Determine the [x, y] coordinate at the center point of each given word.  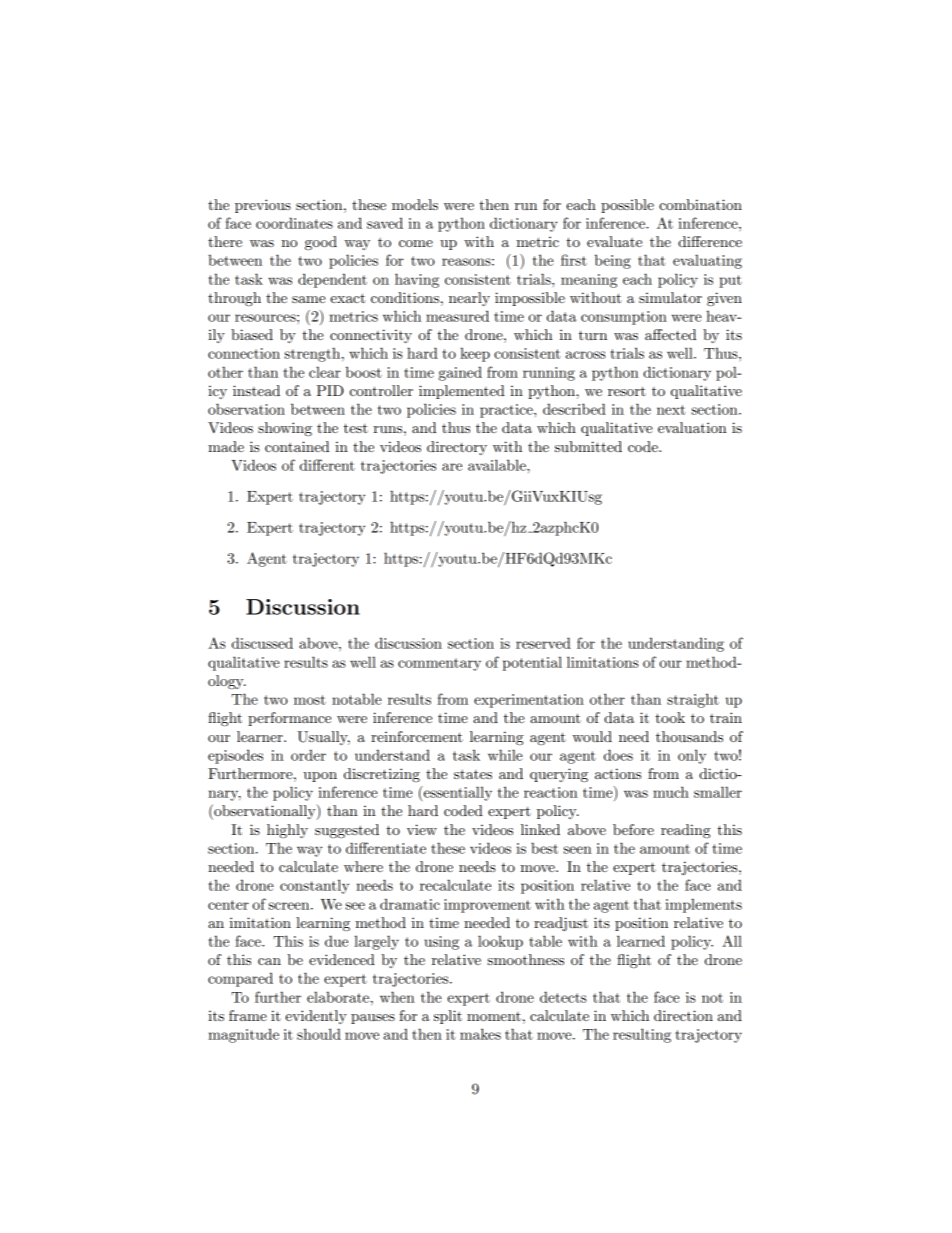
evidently [316, 1017]
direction [683, 1015]
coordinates [294, 223]
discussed [262, 643]
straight [693, 700]
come [416, 243]
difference [710, 241]
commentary [439, 664]
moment [494, 1016]
